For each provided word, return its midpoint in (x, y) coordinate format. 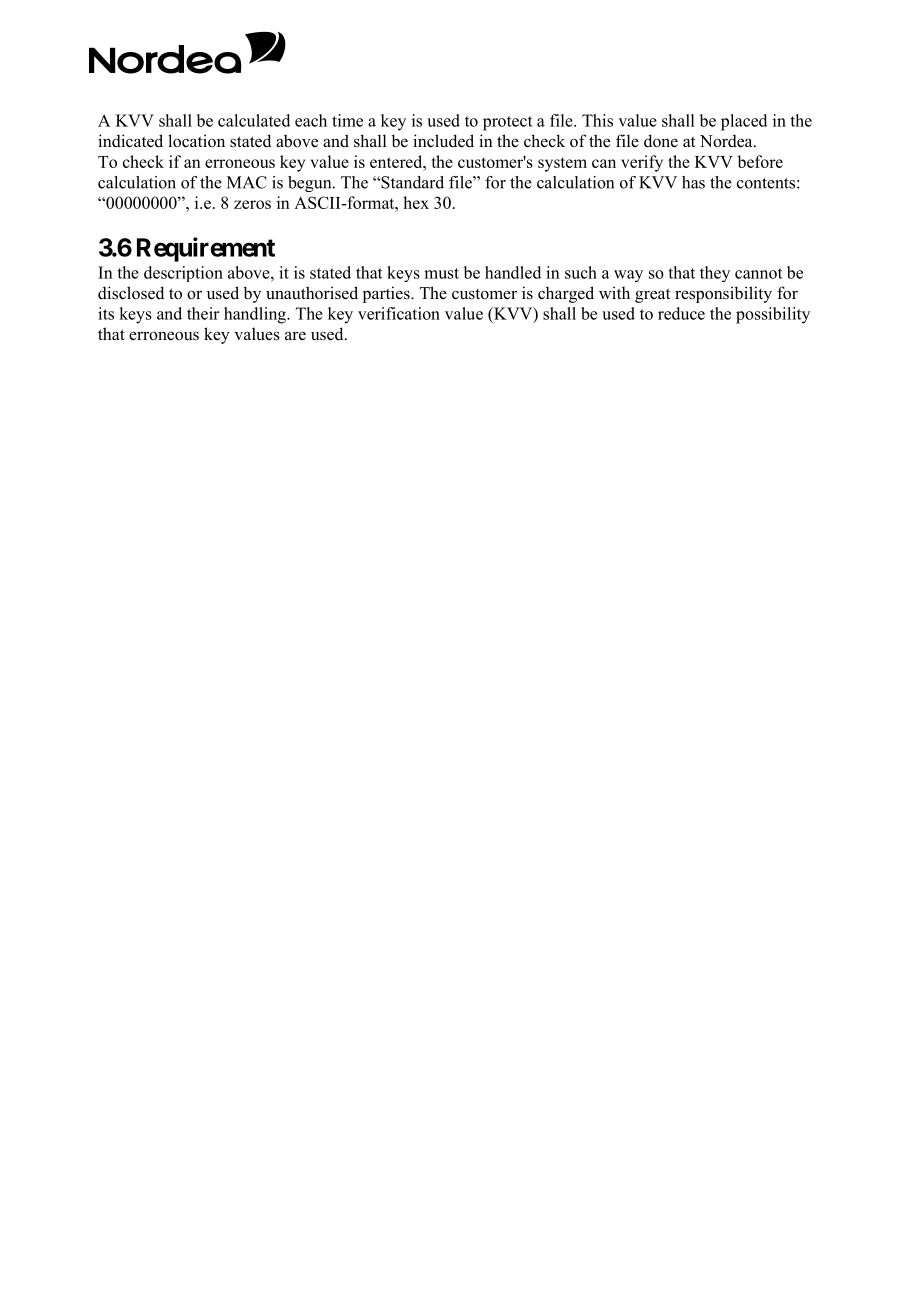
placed (744, 122)
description (183, 274)
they (715, 274)
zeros (252, 204)
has (693, 182)
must (441, 273)
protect (508, 123)
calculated (254, 120)
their (203, 313)
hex (416, 202)
